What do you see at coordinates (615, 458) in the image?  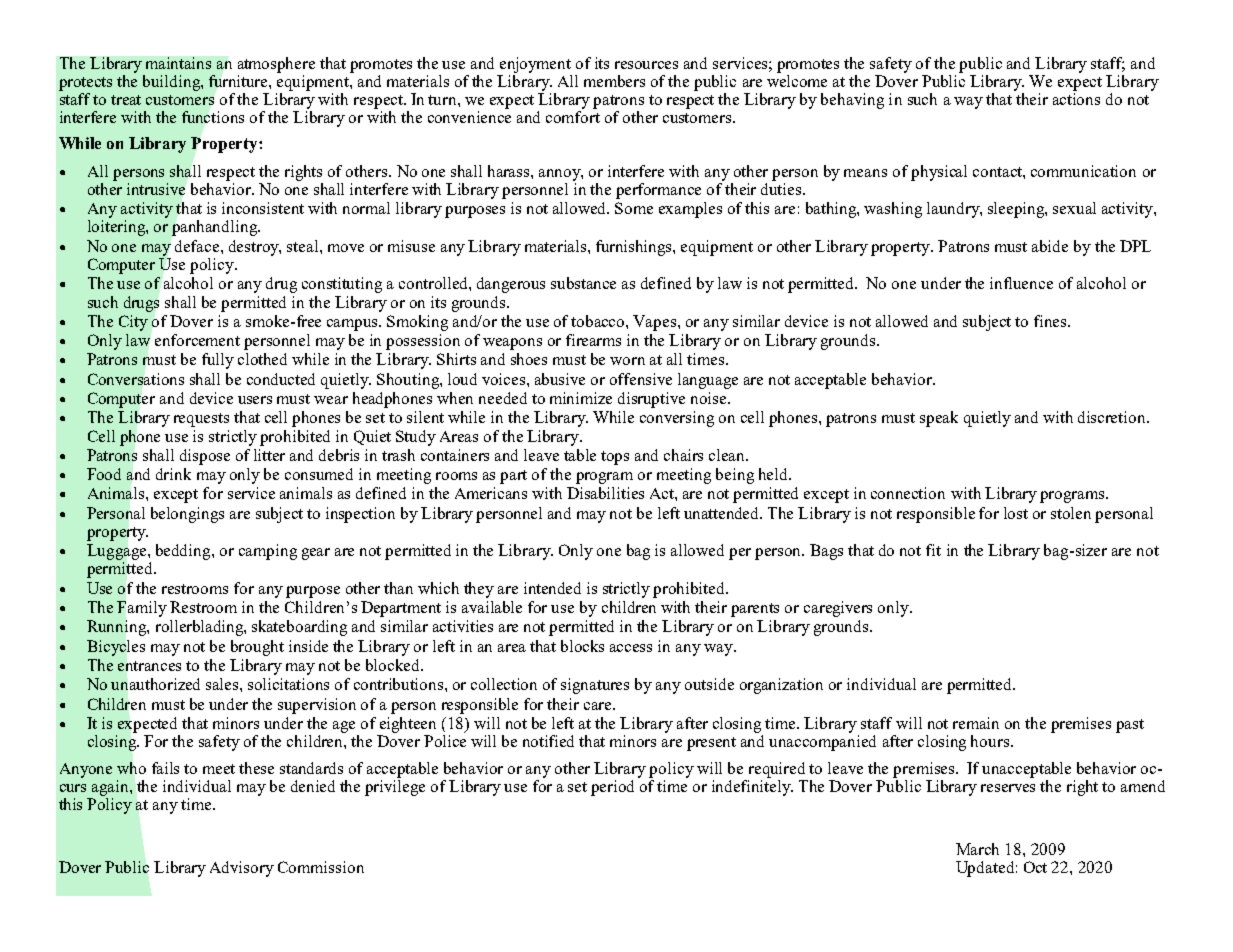 I see `tops` at bounding box center [615, 458].
